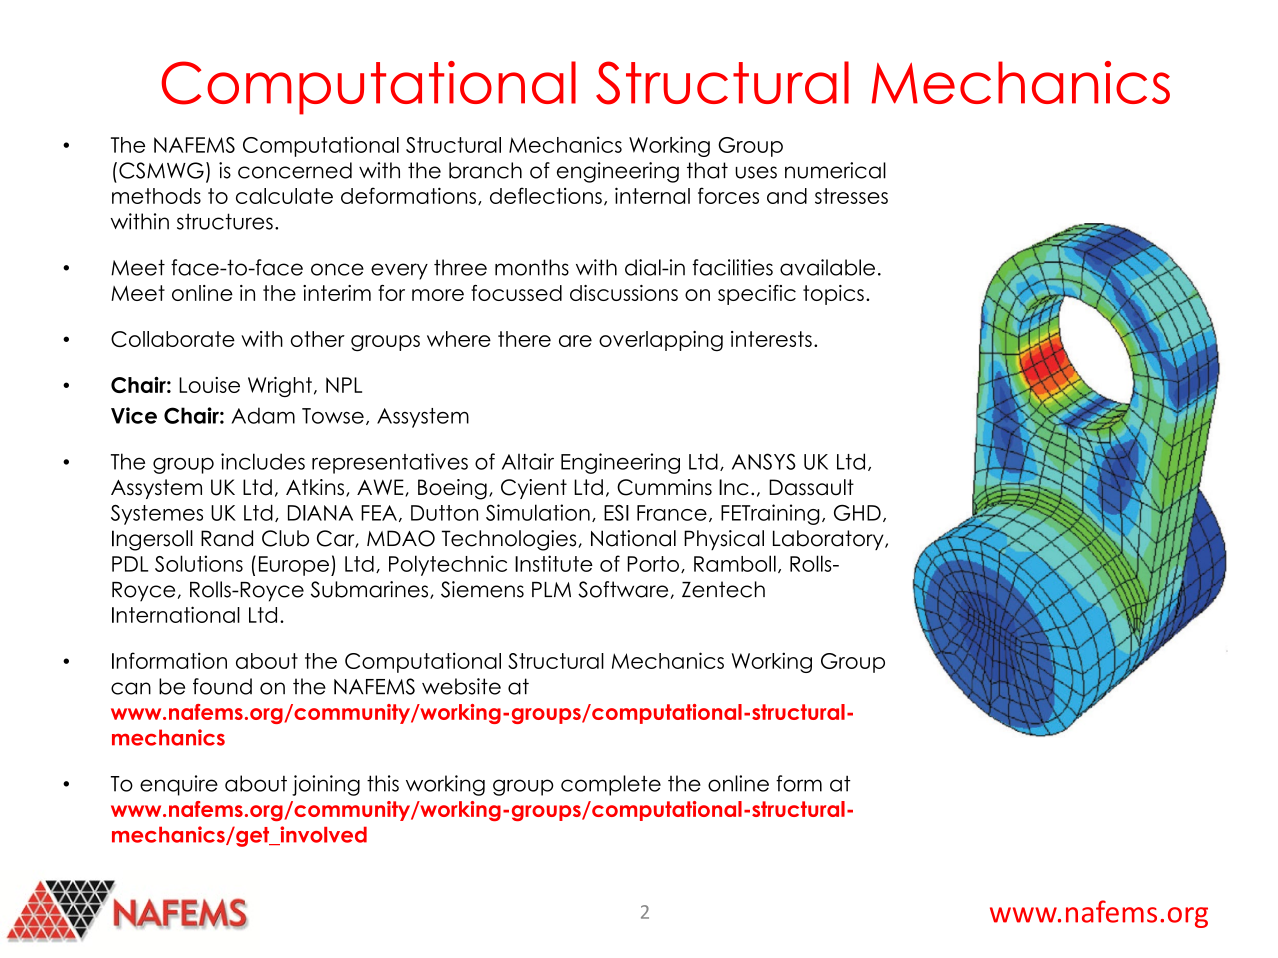 This page has height=958, width=1278. I want to click on ANSYS, so click(764, 461).
